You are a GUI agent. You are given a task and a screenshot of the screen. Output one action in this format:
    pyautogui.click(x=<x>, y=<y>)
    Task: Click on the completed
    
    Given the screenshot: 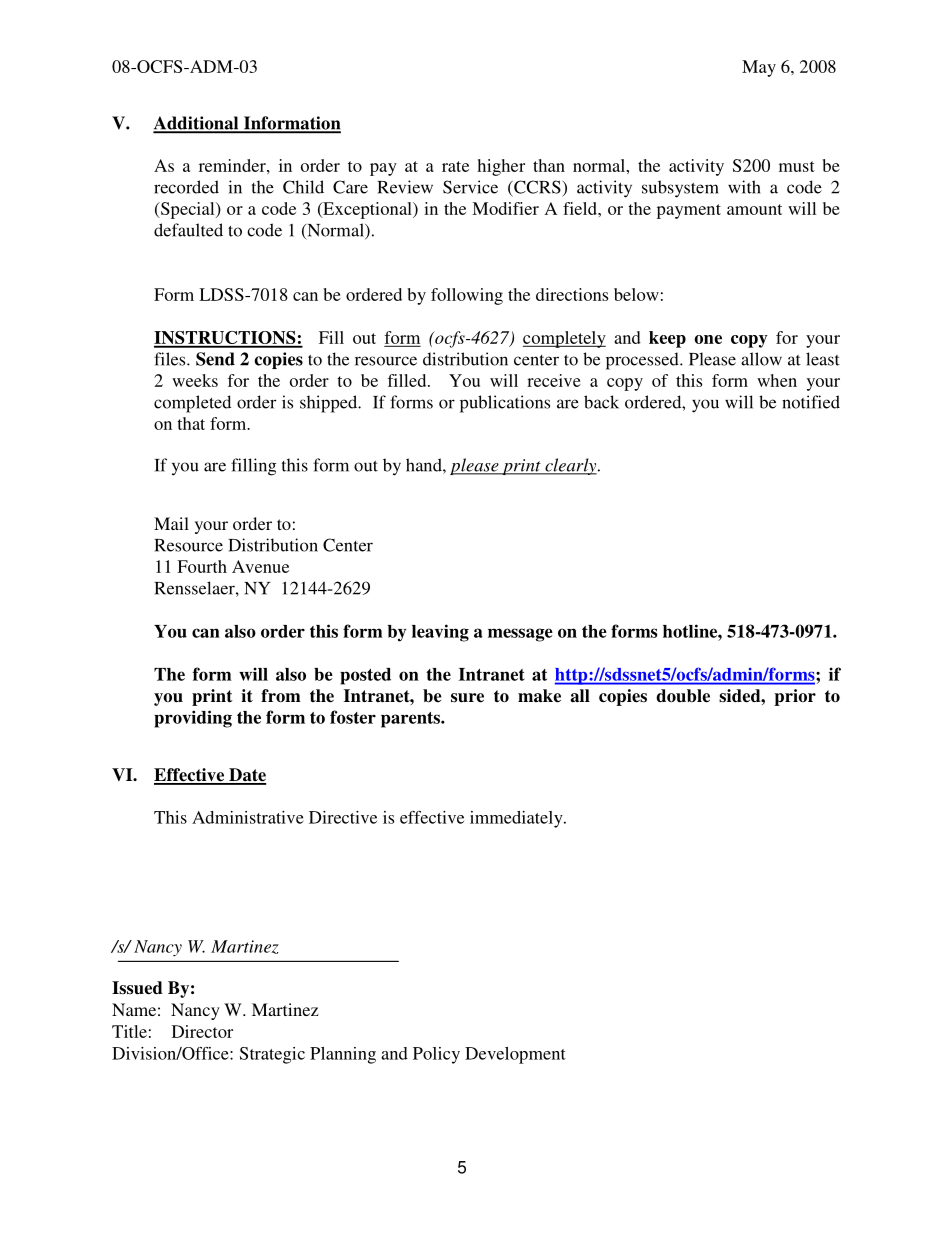 What is the action you would take?
    pyautogui.click(x=192, y=404)
